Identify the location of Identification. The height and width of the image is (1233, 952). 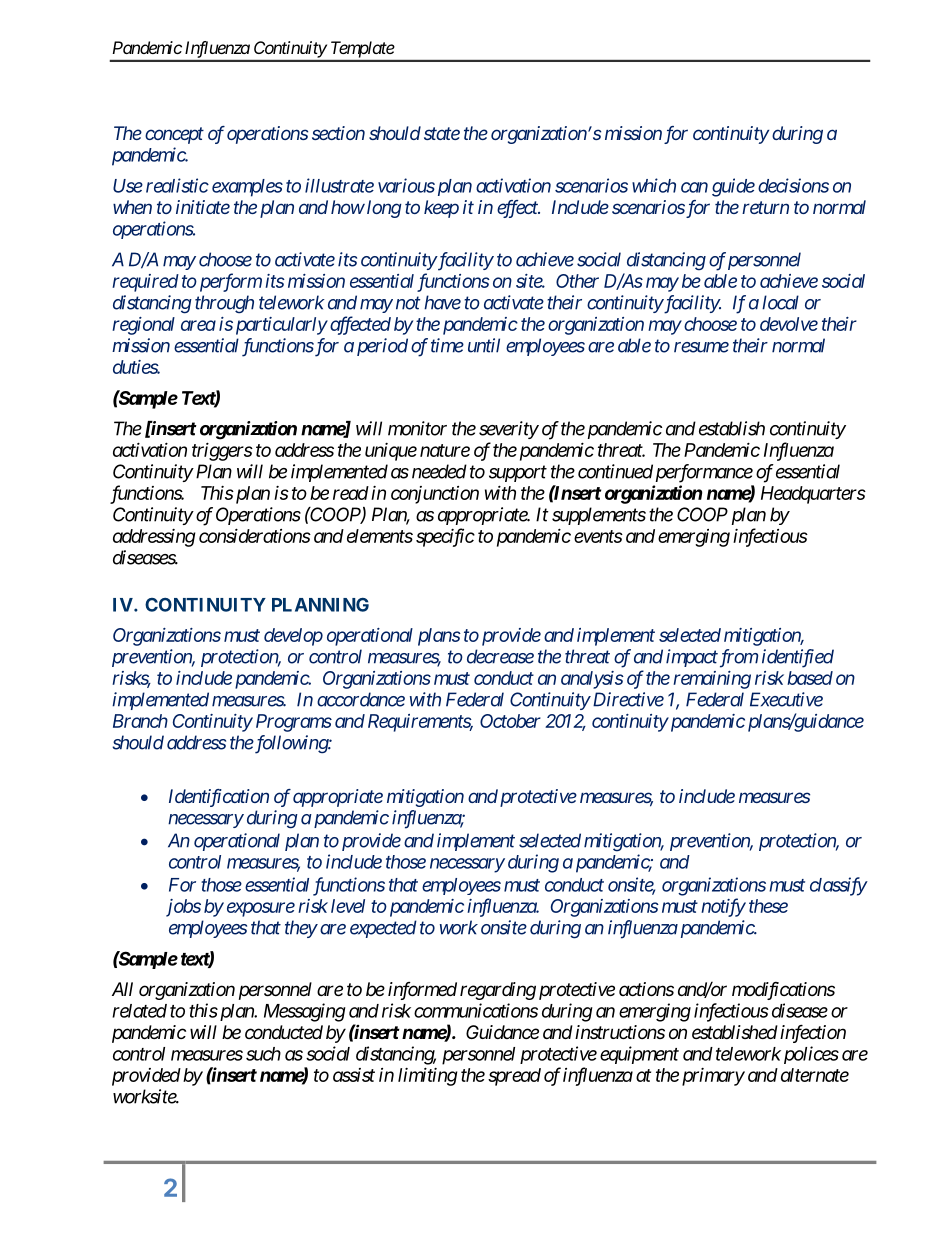
(219, 798).
